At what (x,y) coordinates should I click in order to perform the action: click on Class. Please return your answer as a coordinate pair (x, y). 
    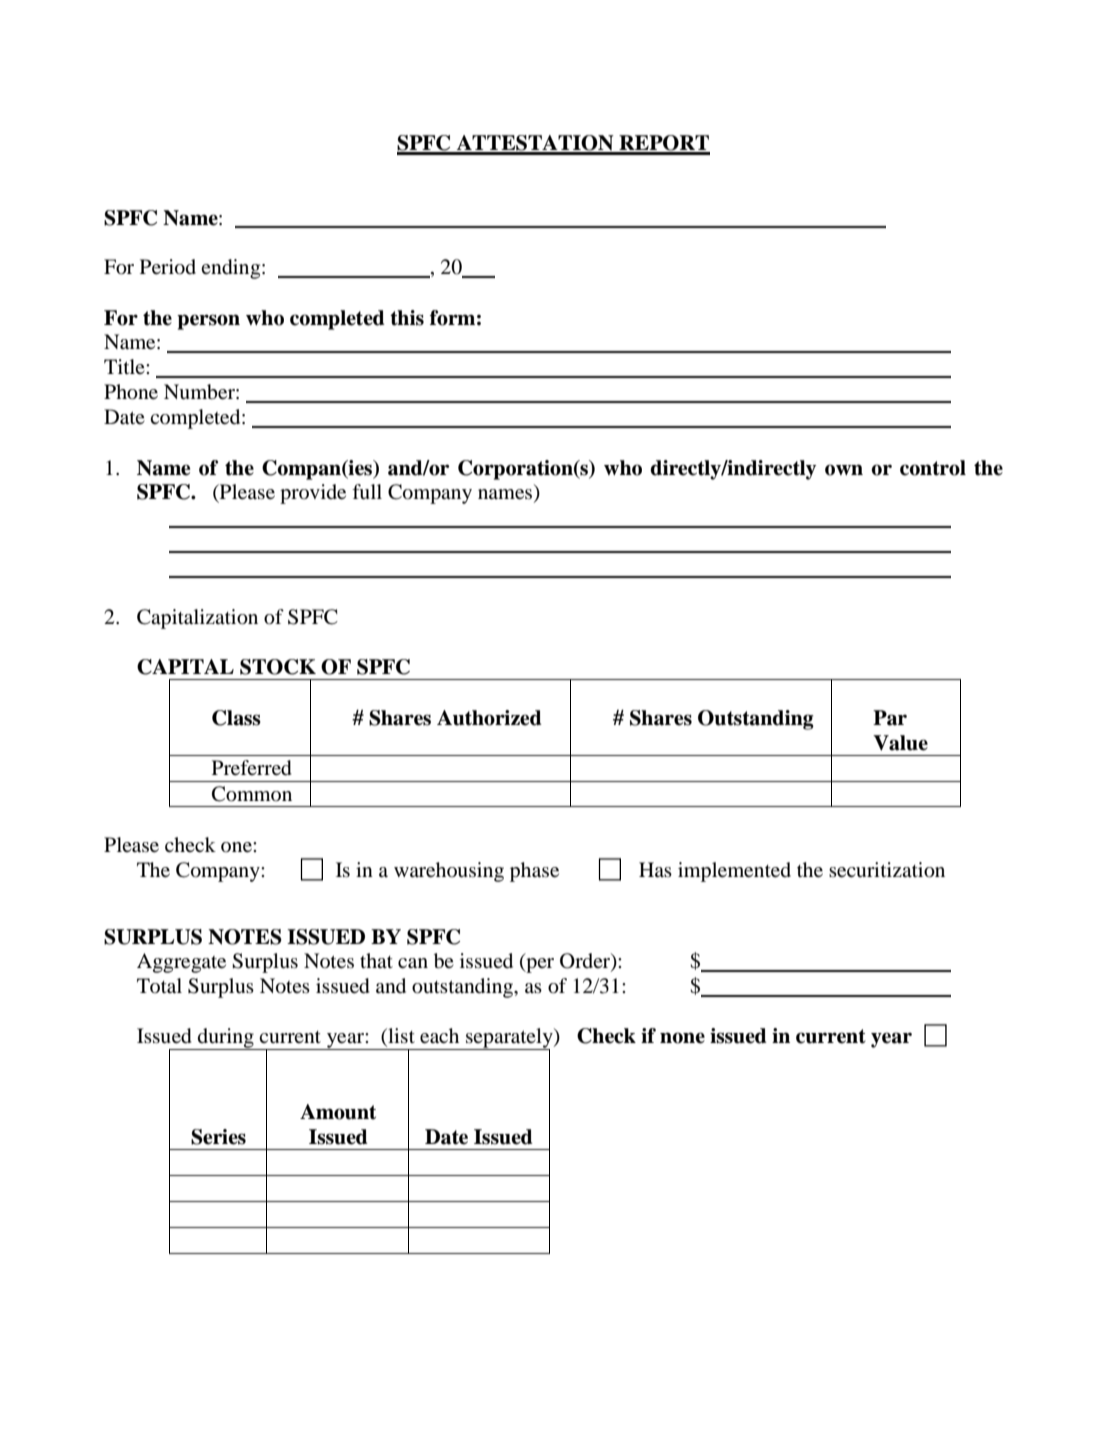
    Looking at the image, I should click on (236, 718).
